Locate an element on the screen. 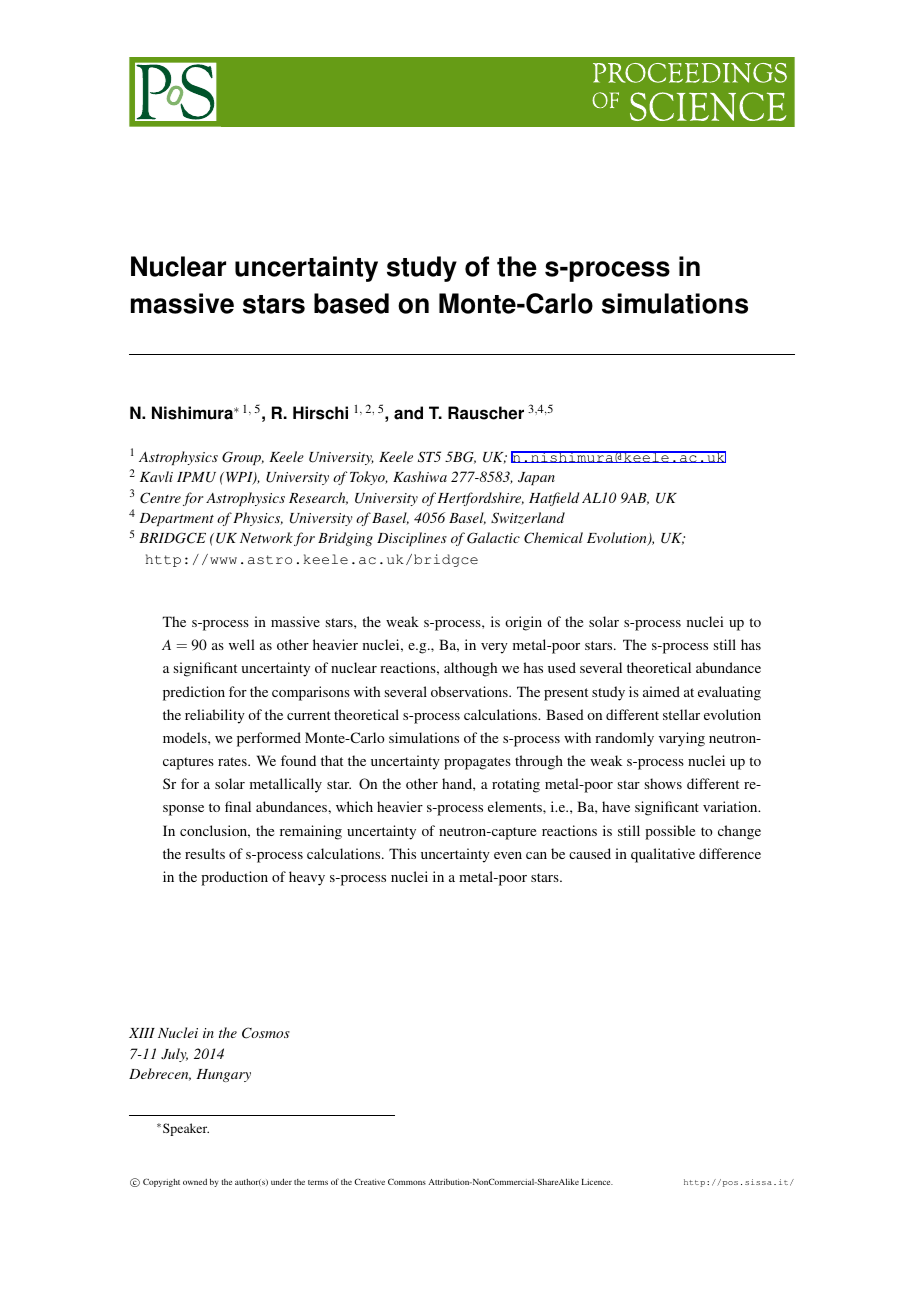  shows is located at coordinates (663, 783).
